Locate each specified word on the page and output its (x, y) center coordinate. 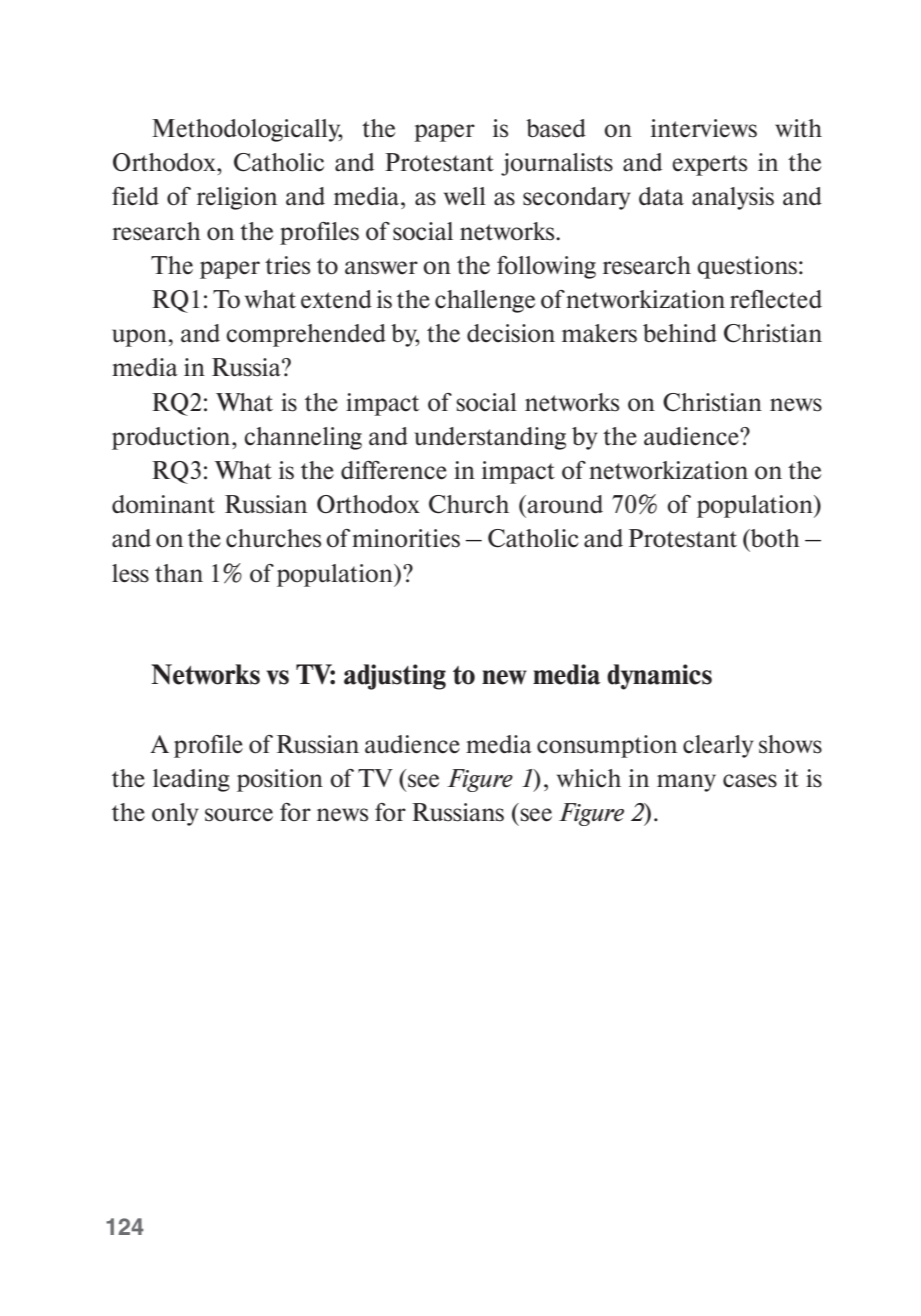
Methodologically (247, 130)
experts (709, 165)
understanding (490, 438)
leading (191, 780)
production (172, 438)
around (565, 504)
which (589, 778)
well (465, 196)
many (686, 783)
